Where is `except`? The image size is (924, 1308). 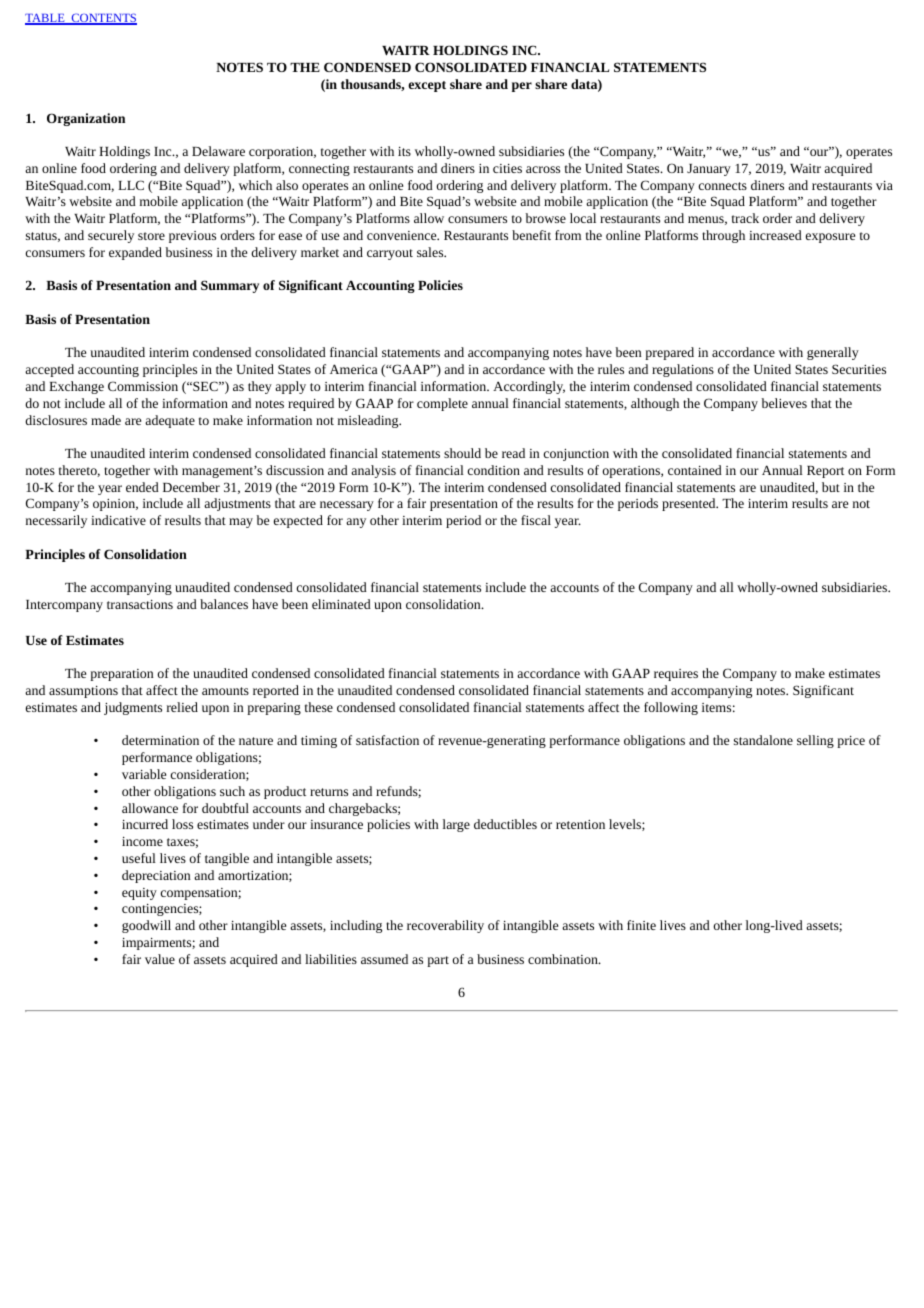
except is located at coordinates (427, 86).
